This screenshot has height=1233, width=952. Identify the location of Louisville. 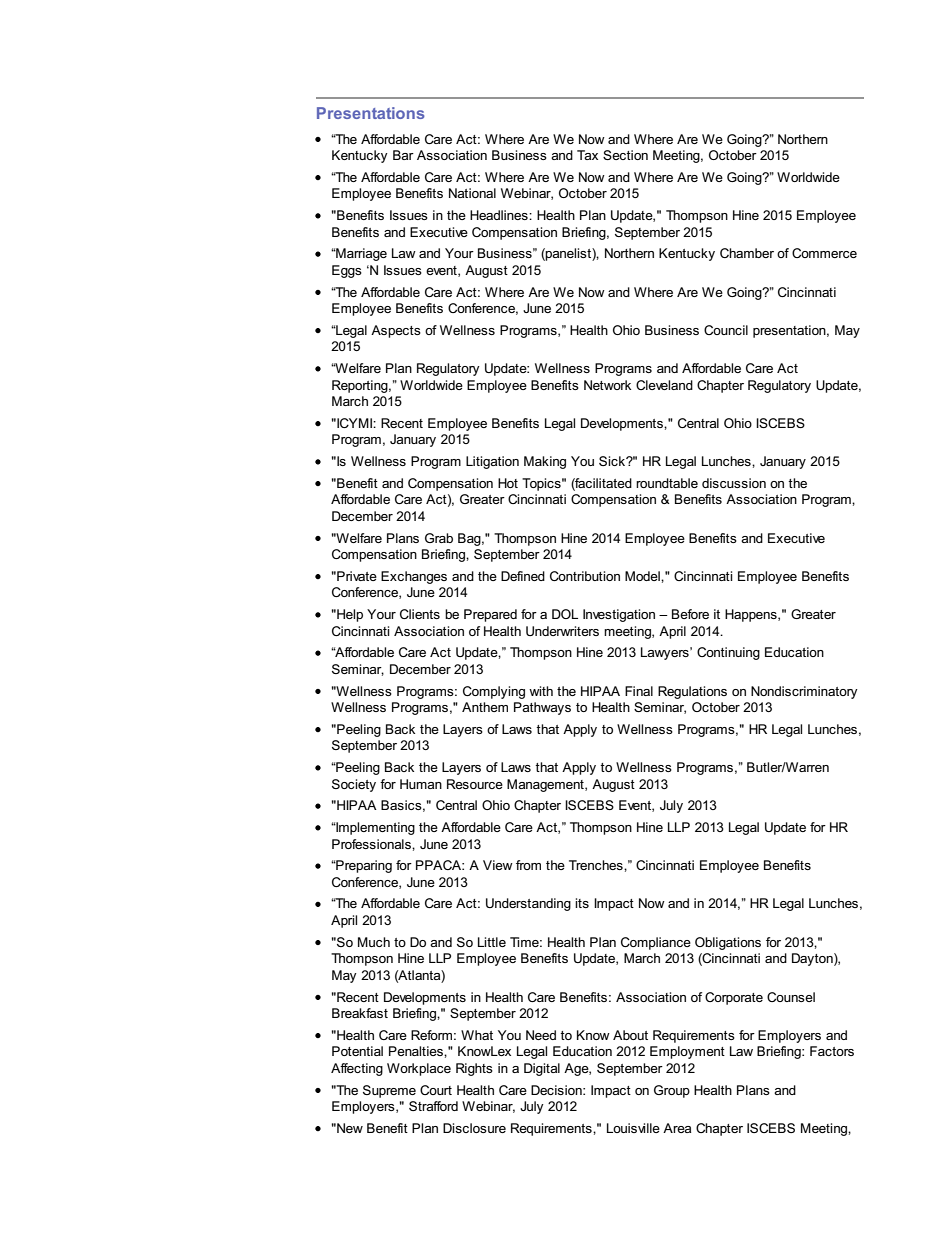
(633, 1128).
